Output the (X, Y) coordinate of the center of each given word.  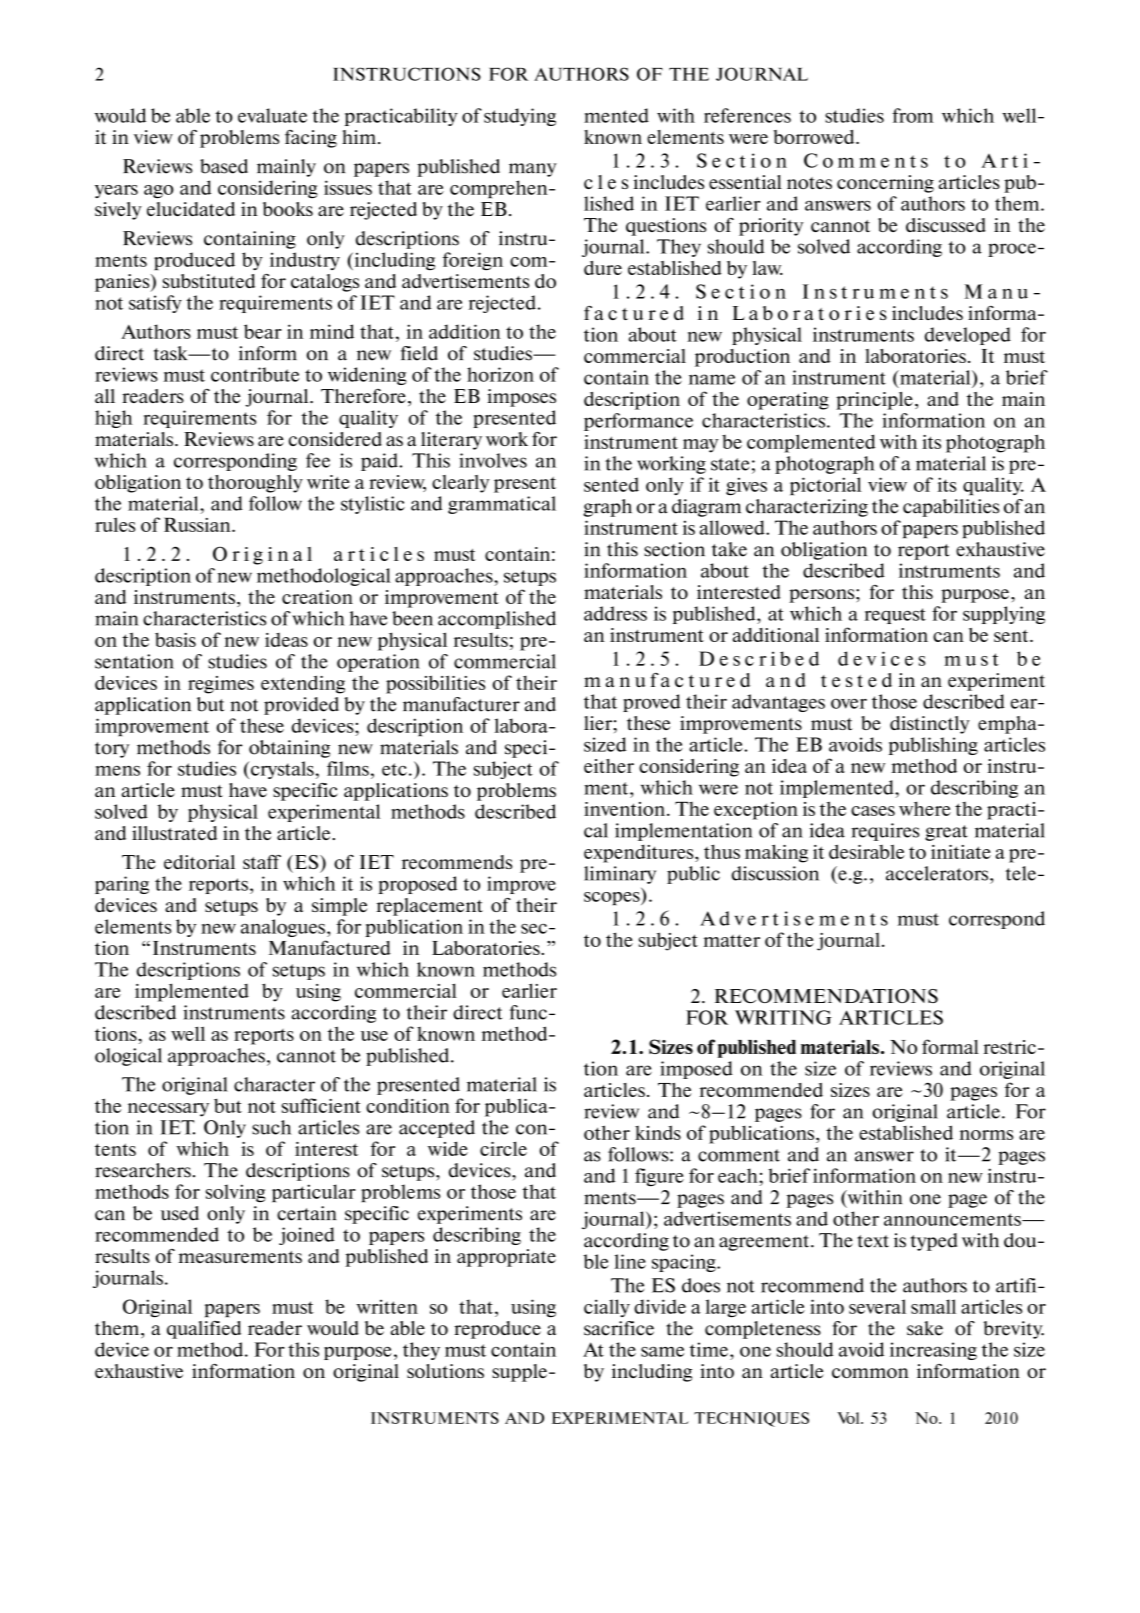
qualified (204, 1330)
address (615, 613)
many (533, 170)
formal (950, 1046)
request (895, 616)
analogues (284, 928)
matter (731, 940)
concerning (885, 184)
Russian (198, 525)
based (224, 166)
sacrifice (619, 1328)
